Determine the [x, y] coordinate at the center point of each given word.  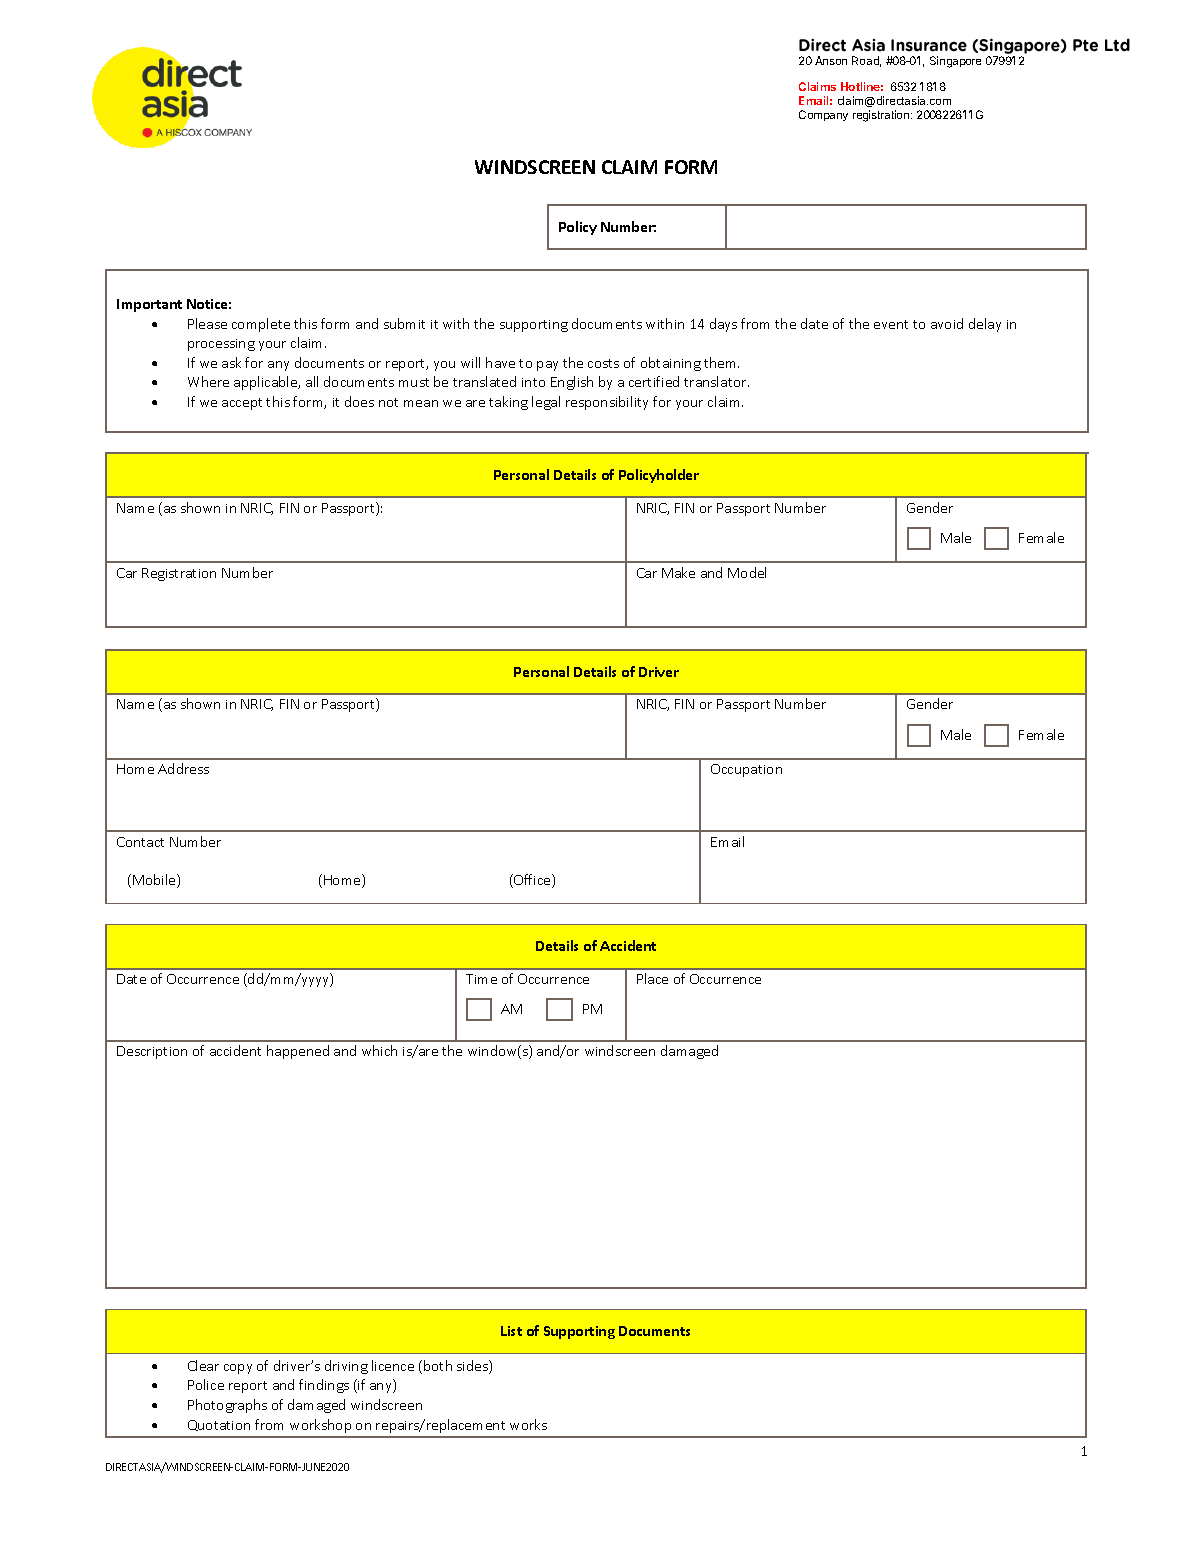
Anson [831, 60]
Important [149, 305]
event [891, 324]
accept [242, 404]
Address [183, 768]
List [511, 1331]
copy [238, 1369]
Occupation [746, 770]
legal [546, 403]
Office [532, 881]
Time [481, 979]
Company [823, 115]
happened [298, 1052]
